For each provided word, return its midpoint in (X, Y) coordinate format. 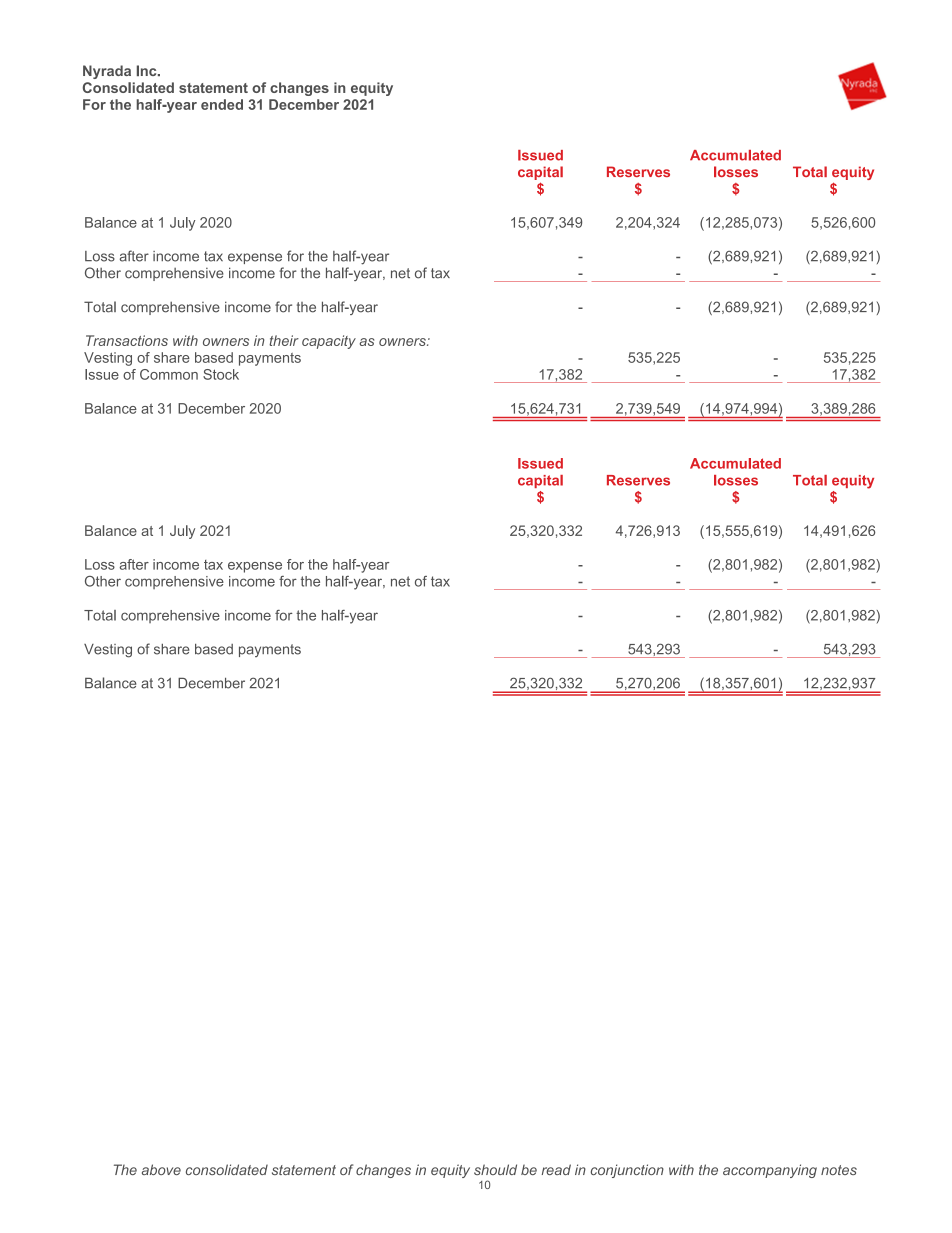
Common (169, 374)
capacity (329, 342)
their (284, 340)
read (556, 1169)
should (495, 1169)
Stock (221, 374)
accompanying (770, 1171)
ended (222, 104)
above (161, 1169)
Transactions (127, 340)
